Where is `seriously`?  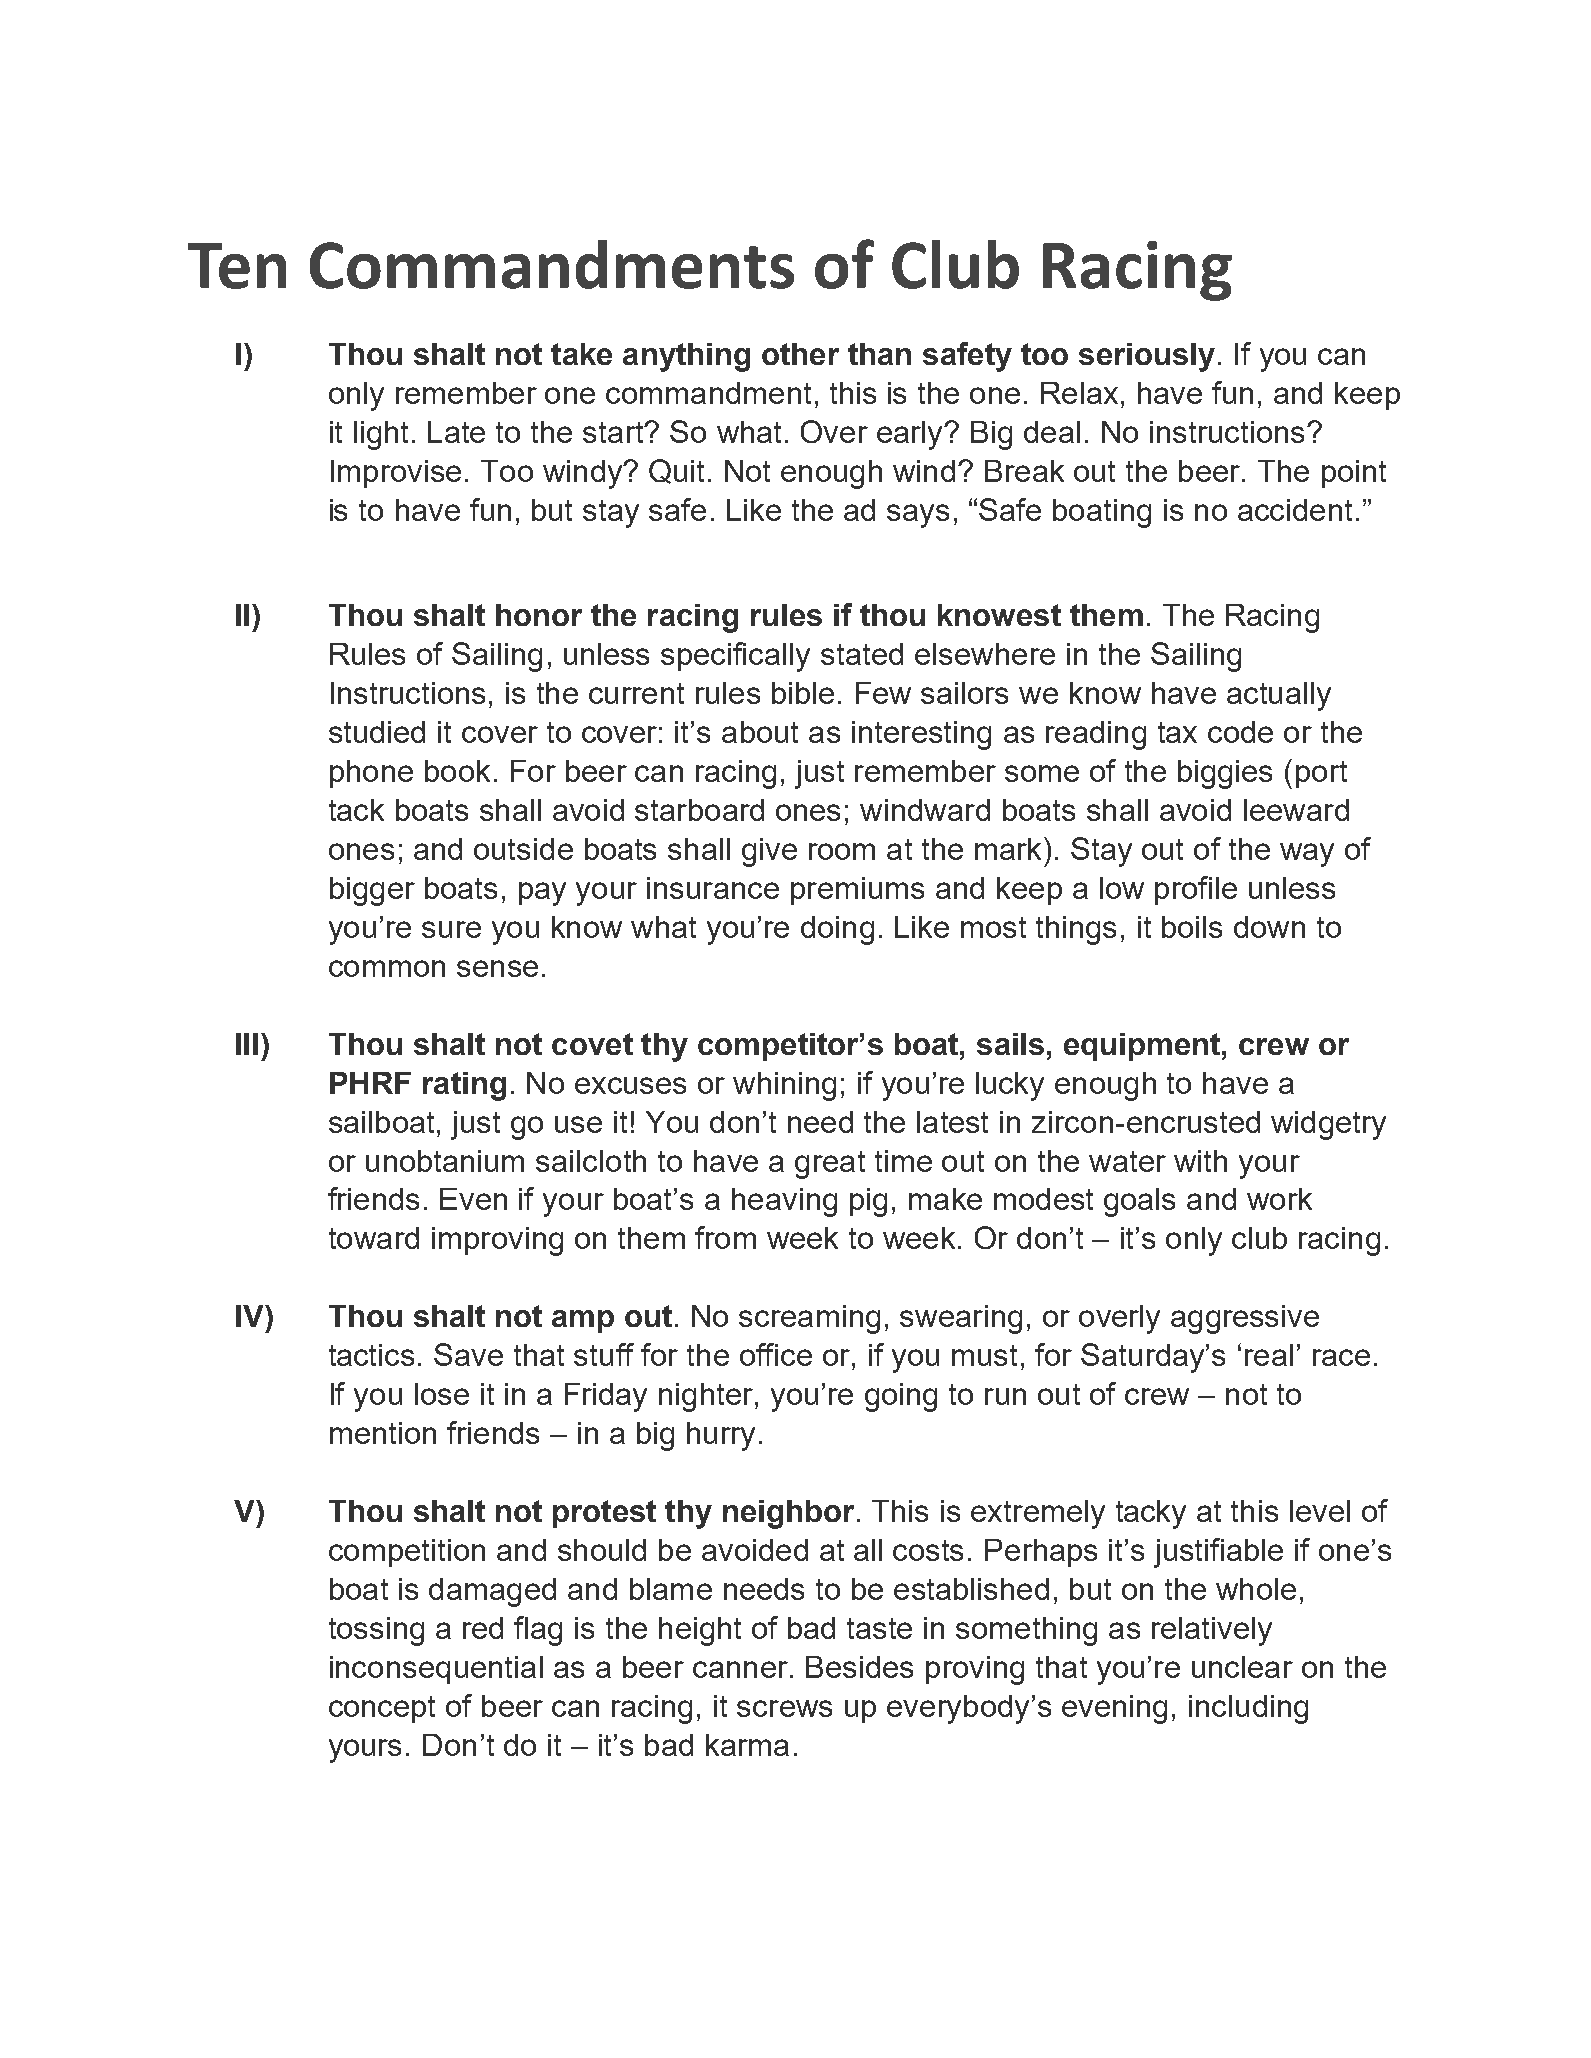 seriously is located at coordinates (1147, 357).
